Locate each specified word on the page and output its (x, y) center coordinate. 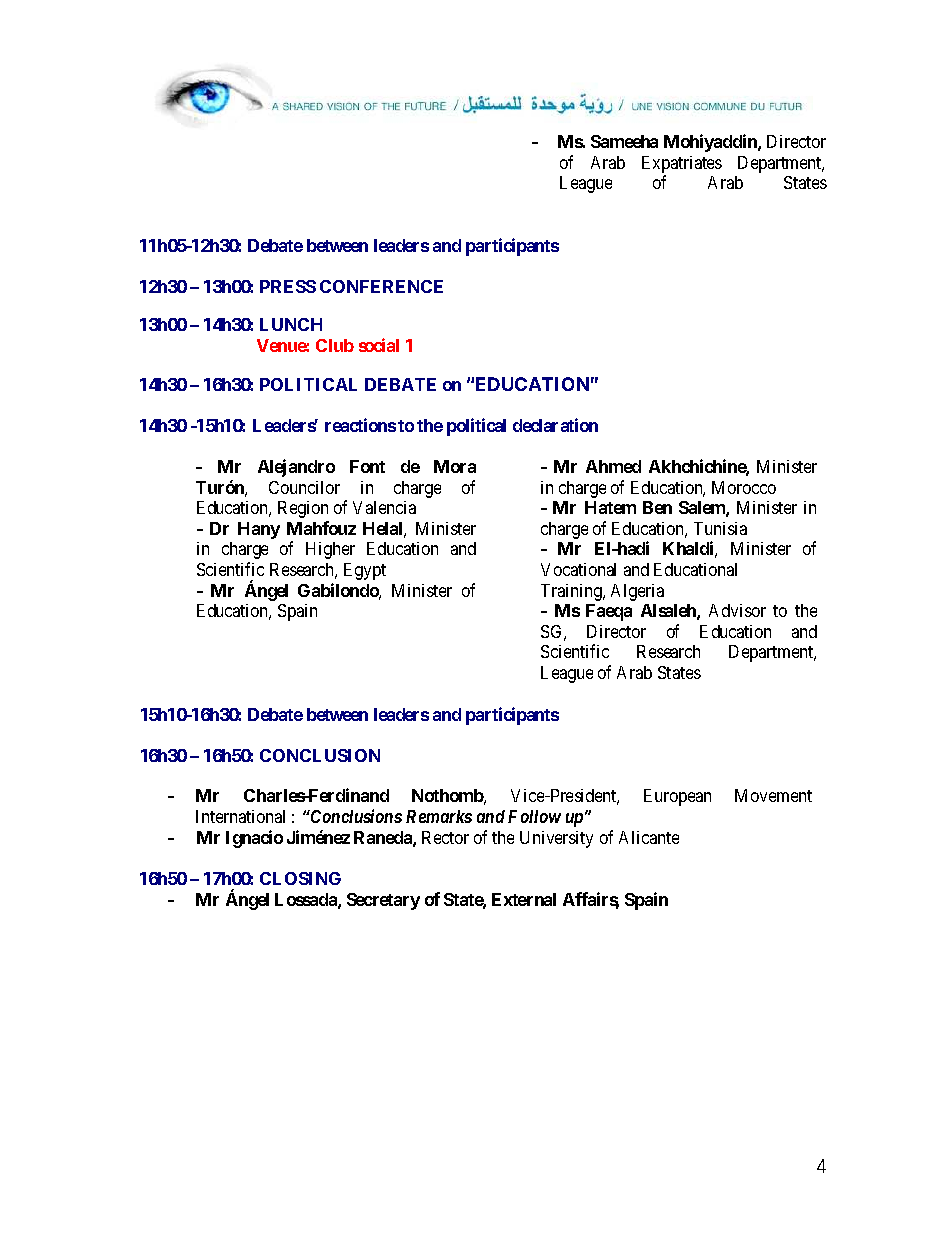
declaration (555, 425)
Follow (534, 816)
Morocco (744, 487)
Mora (455, 466)
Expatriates (682, 166)
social (379, 345)
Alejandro (296, 468)
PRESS (288, 286)
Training (572, 592)
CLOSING (300, 878)
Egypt (365, 571)
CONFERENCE (381, 286)
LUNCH (291, 324)
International (240, 816)
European (677, 797)
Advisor (737, 610)
